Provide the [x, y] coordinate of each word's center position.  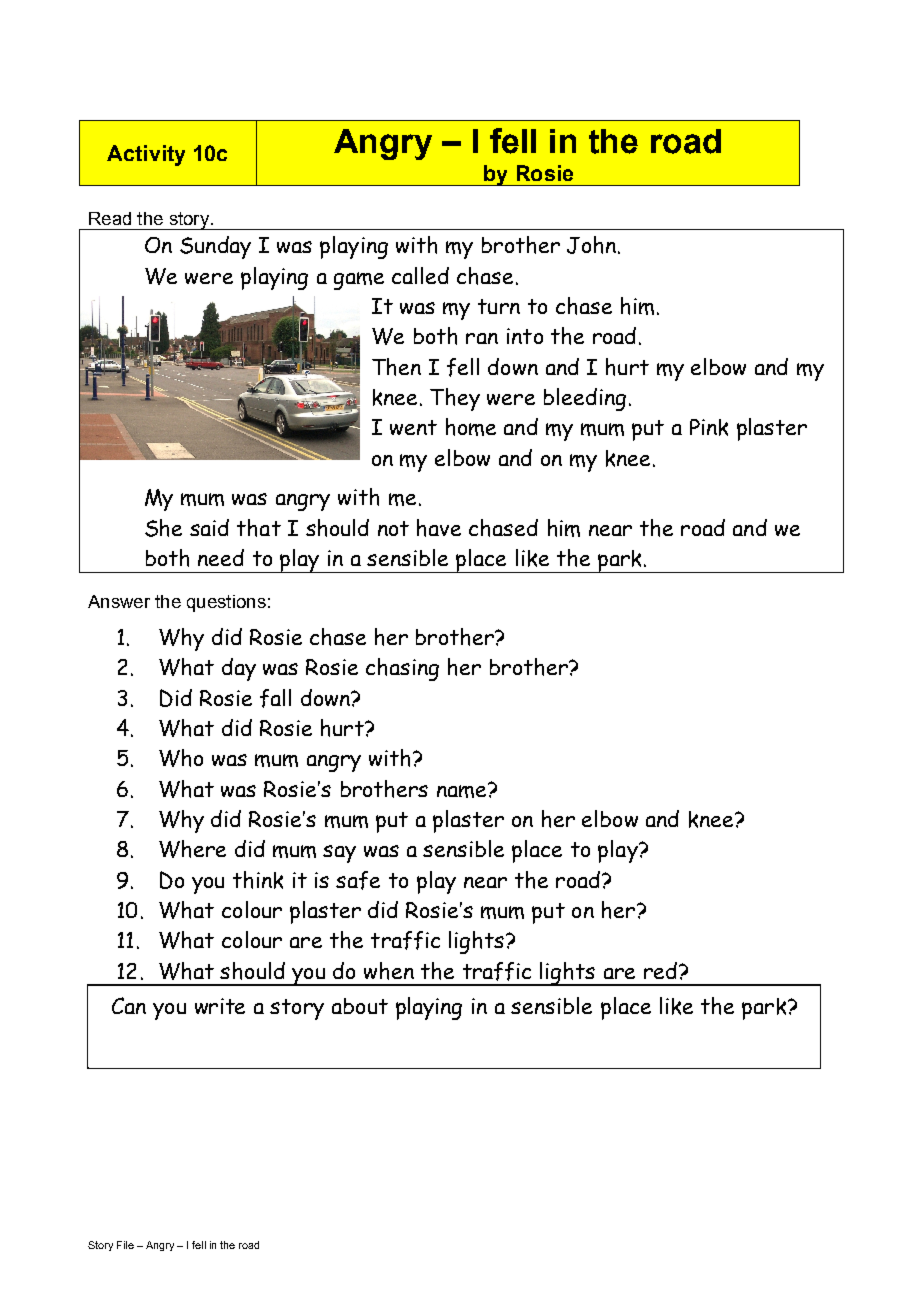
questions [226, 603]
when [389, 971]
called [420, 275]
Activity [146, 155]
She [163, 528]
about [360, 1006]
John [591, 245]
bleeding [585, 399]
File [125, 1245]
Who [181, 758]
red [660, 970]
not [393, 528]
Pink [709, 427]
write [220, 1006]
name [463, 790]
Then [396, 367]
